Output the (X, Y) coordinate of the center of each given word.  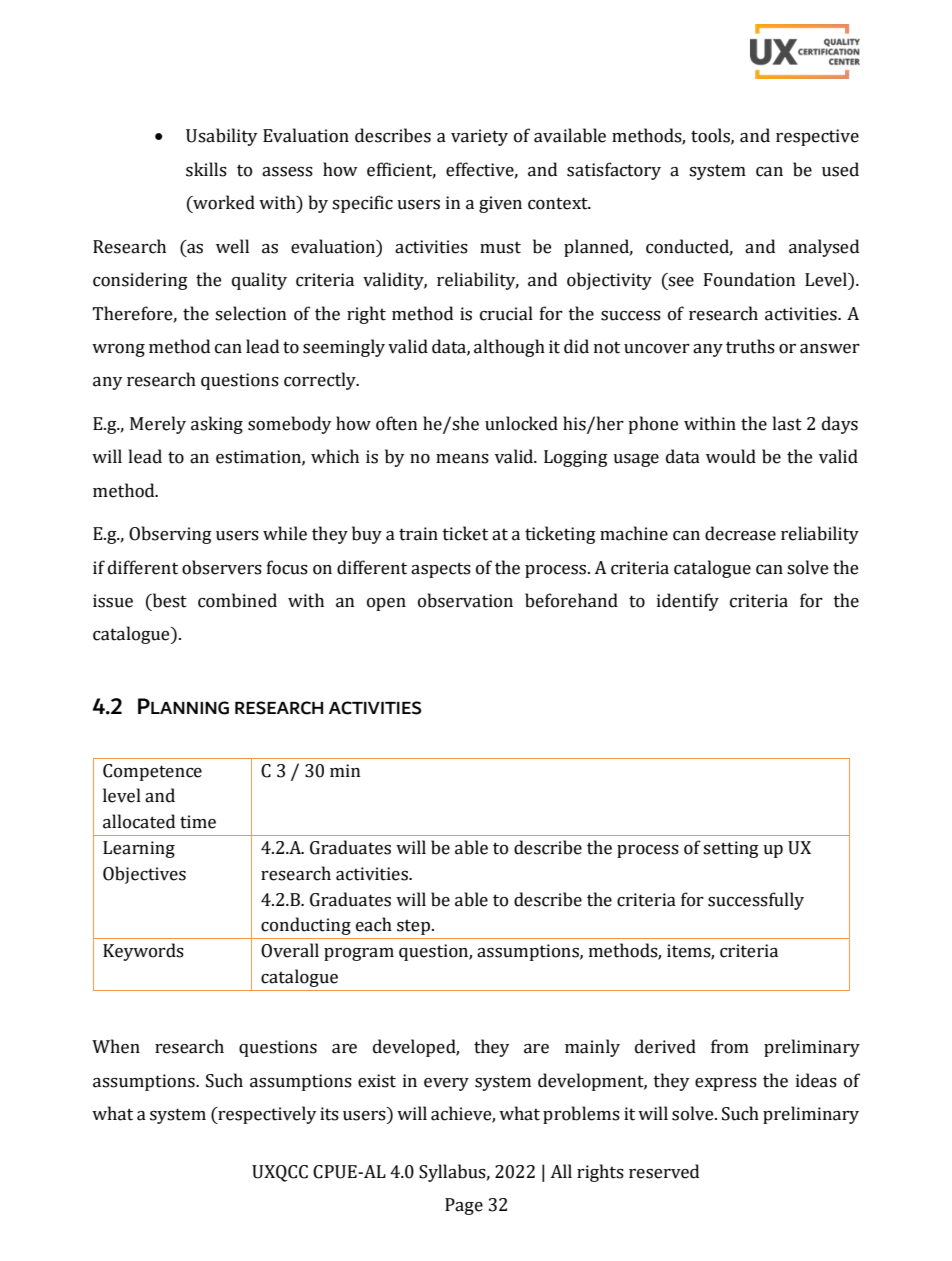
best (168, 600)
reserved (664, 1171)
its (329, 1114)
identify (688, 602)
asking (217, 425)
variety (479, 137)
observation (465, 600)
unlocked (521, 423)
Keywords (143, 952)
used (840, 169)
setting (731, 849)
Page (464, 1206)
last (787, 423)
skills (206, 169)
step (413, 927)
